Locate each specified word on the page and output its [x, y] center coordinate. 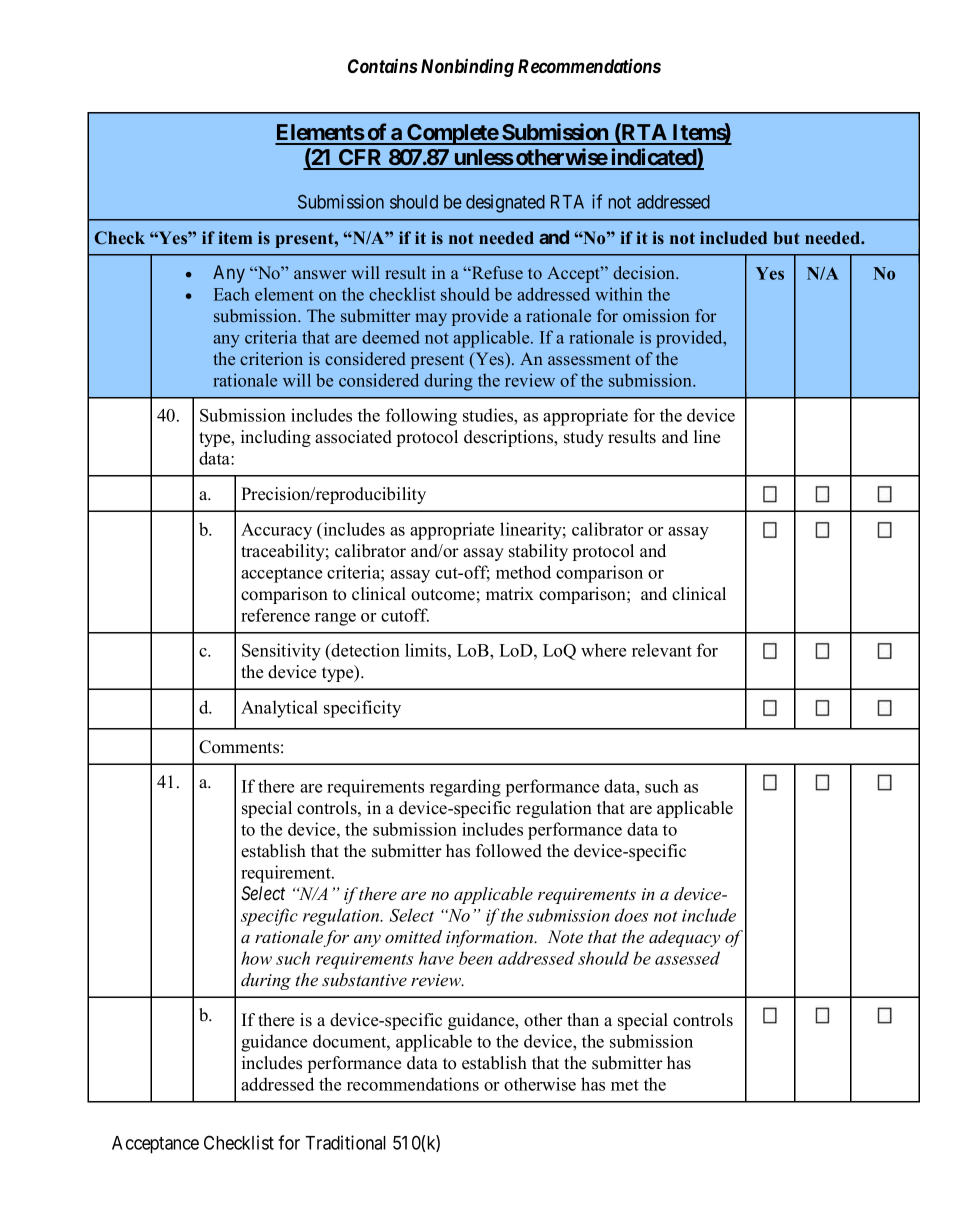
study [584, 438]
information [491, 938]
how [256, 958]
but [787, 237]
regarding [465, 788]
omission [656, 315]
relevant [662, 650]
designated [505, 203]
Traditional [345, 1142]
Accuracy [276, 531]
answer [320, 274]
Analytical [279, 709]
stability [538, 552]
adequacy [684, 938]
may [431, 319]
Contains [382, 66]
